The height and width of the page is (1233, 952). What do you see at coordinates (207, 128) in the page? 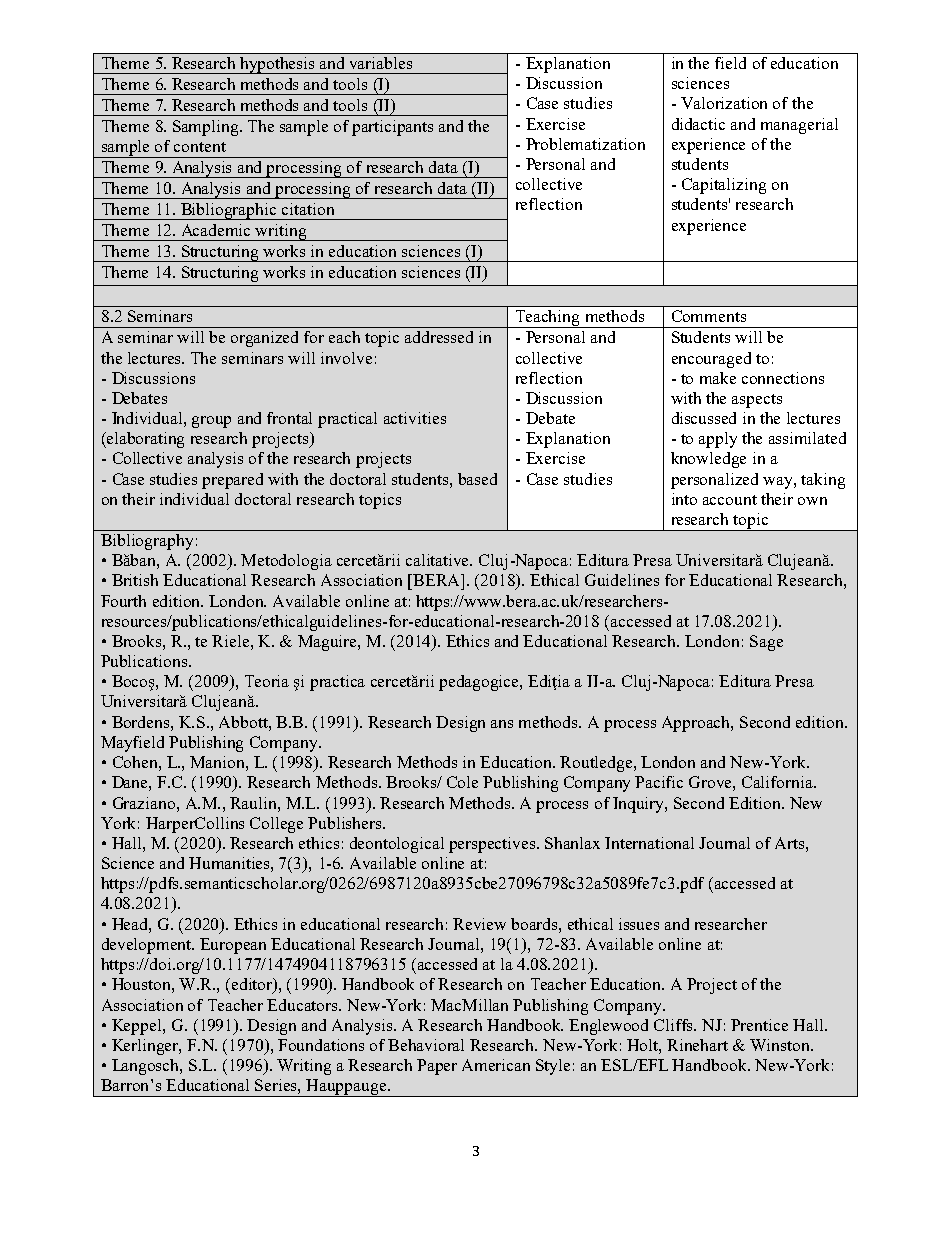
I see `Sampling` at bounding box center [207, 128].
